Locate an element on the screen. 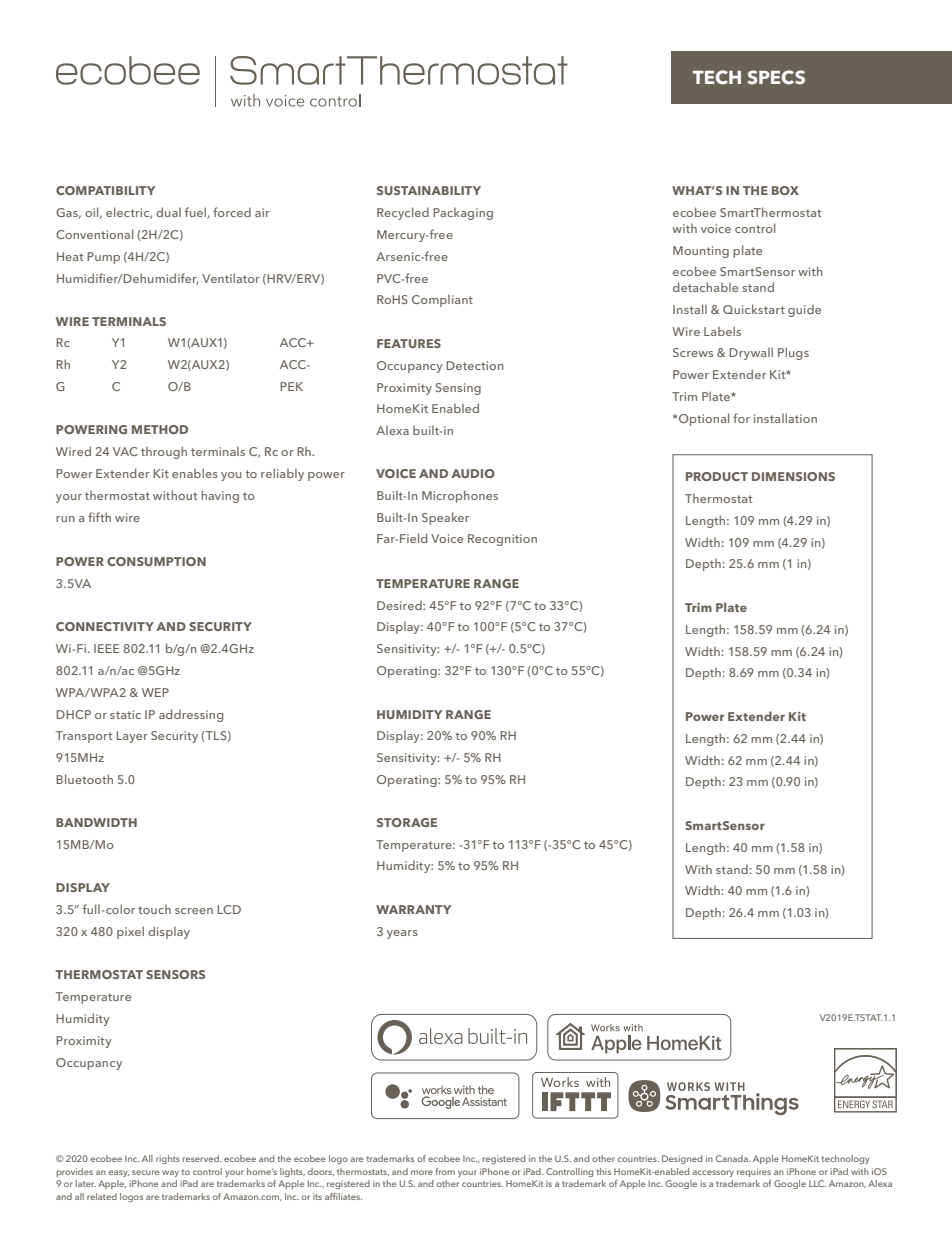 The width and height of the screenshot is (952, 1233). METHOD is located at coordinates (160, 429).
